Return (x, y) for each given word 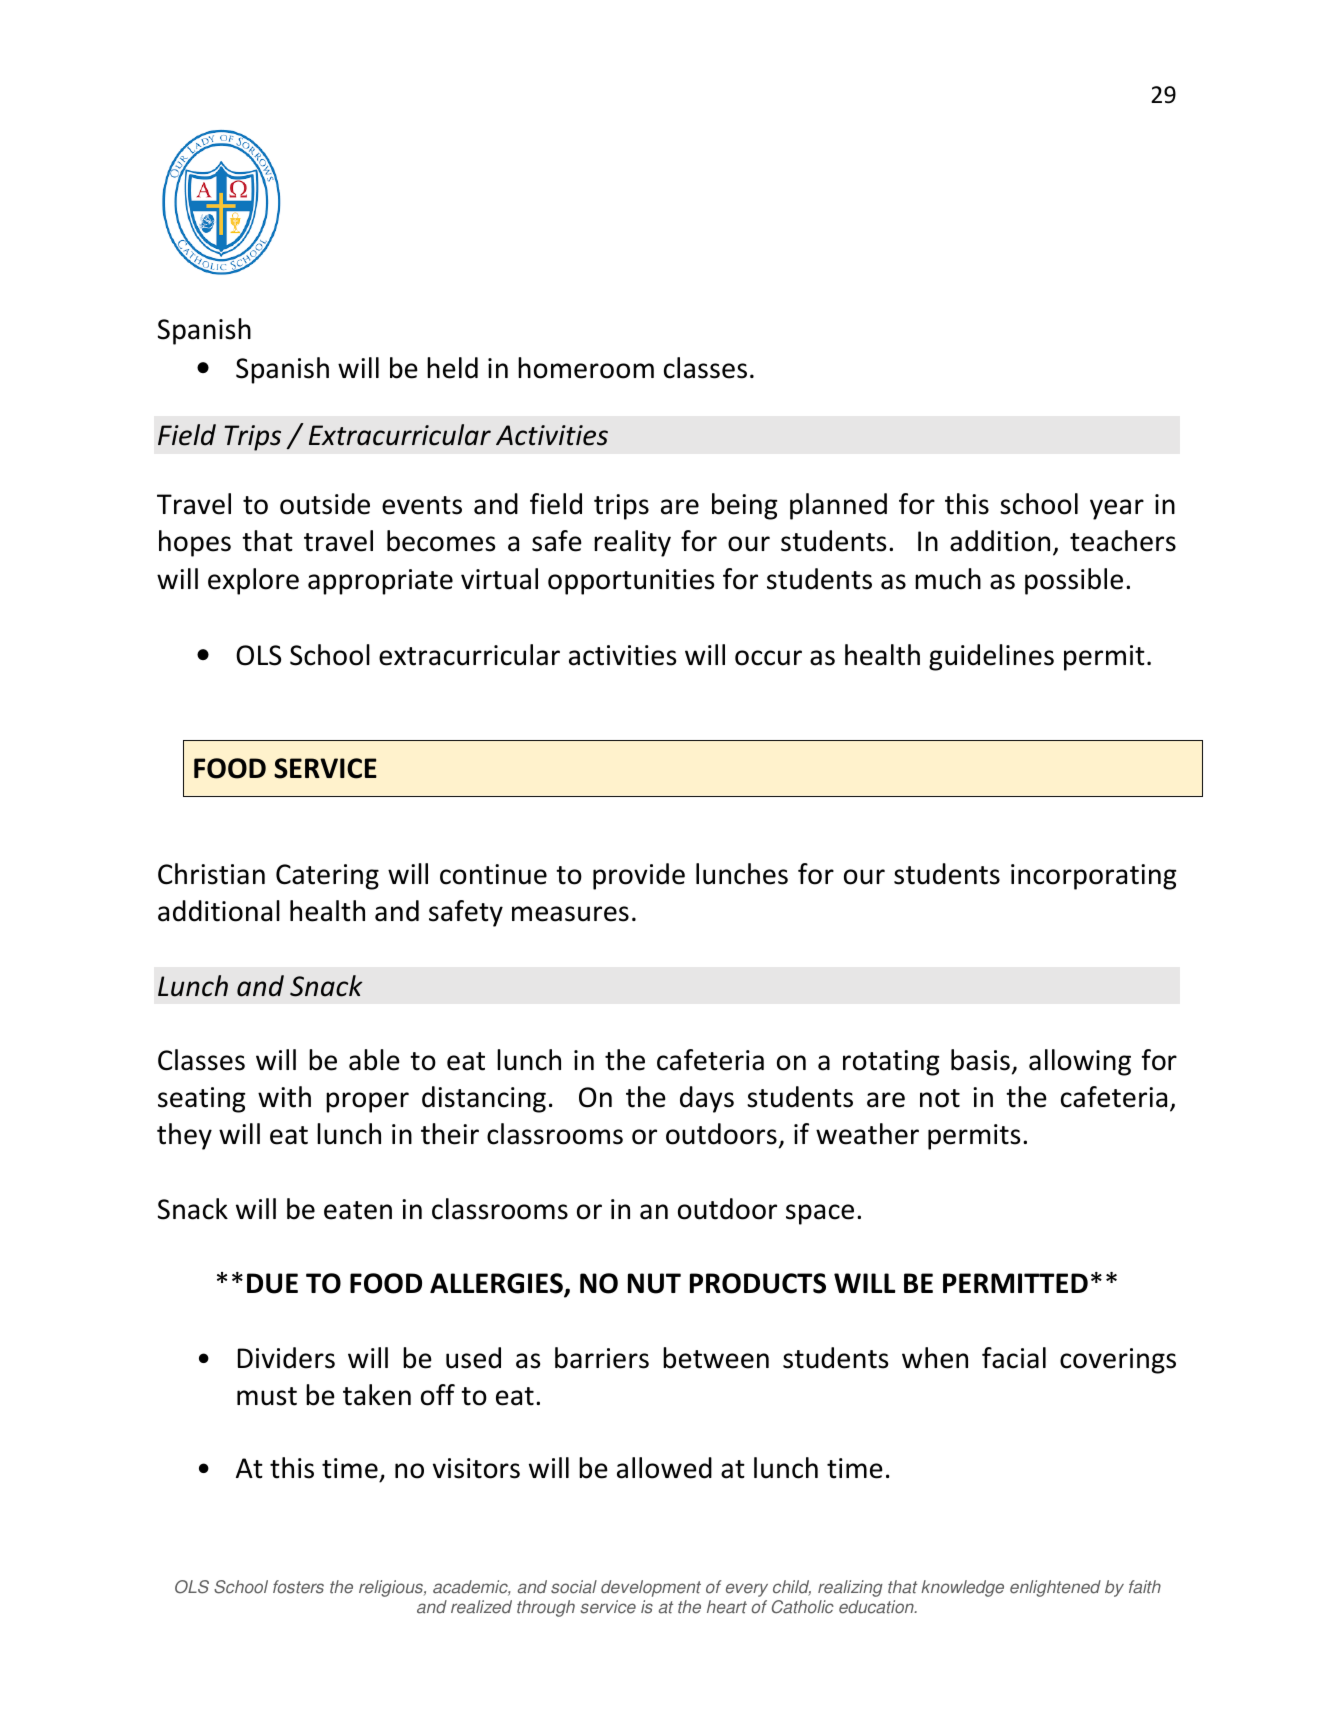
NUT (654, 1283)
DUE (272, 1283)
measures (570, 914)
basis (980, 1060)
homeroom (586, 368)
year (1117, 509)
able (374, 1060)
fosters (298, 1587)
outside (325, 504)
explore (253, 581)
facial (1014, 1358)
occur (768, 658)
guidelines (991, 657)
